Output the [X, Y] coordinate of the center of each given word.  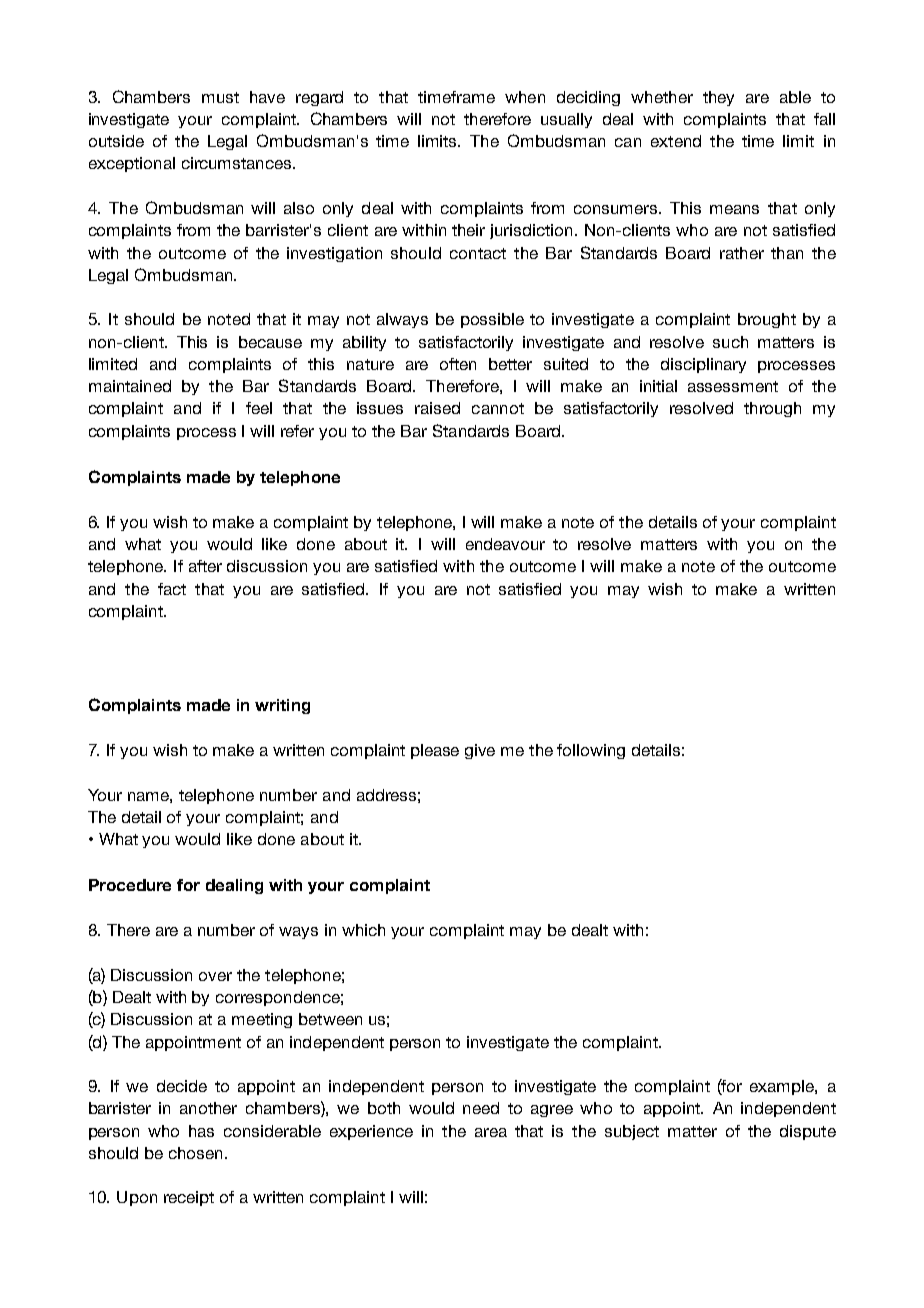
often [458, 364]
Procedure [130, 885]
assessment [733, 386]
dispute [808, 1132]
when [525, 97]
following [591, 751]
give [480, 751]
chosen [195, 1153]
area [491, 1132]
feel [259, 408]
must [220, 97]
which [363, 930]
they [718, 98]
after [205, 566]
